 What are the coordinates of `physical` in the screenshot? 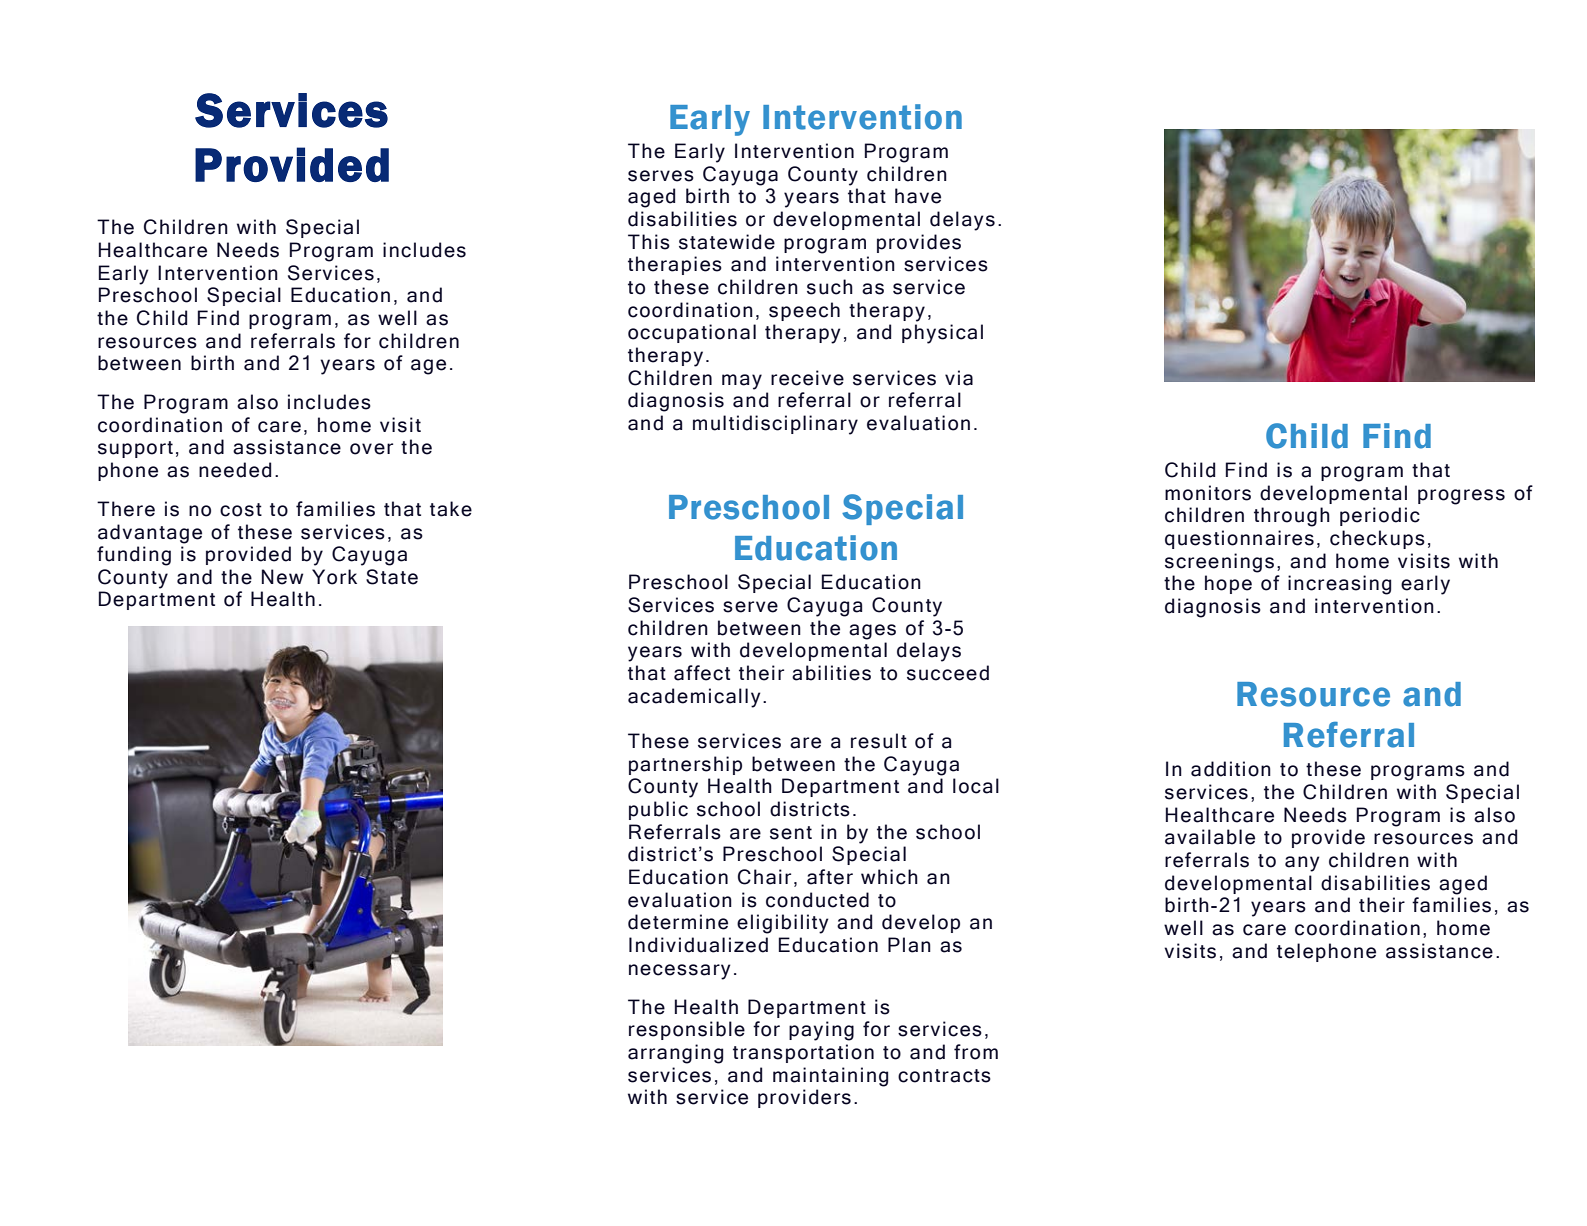 It's located at (942, 334).
